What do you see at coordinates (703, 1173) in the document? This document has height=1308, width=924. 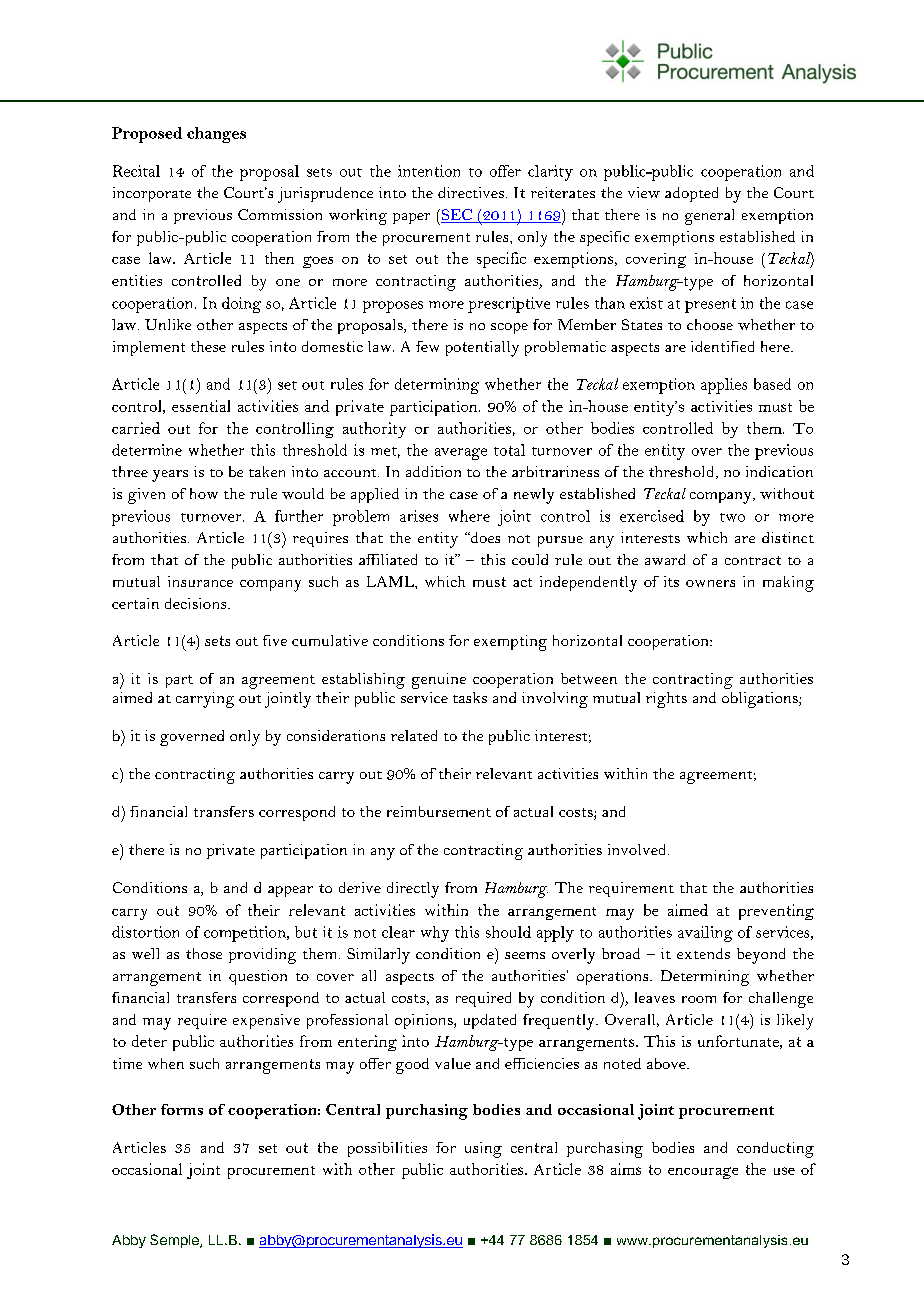 I see `encourage` at bounding box center [703, 1173].
